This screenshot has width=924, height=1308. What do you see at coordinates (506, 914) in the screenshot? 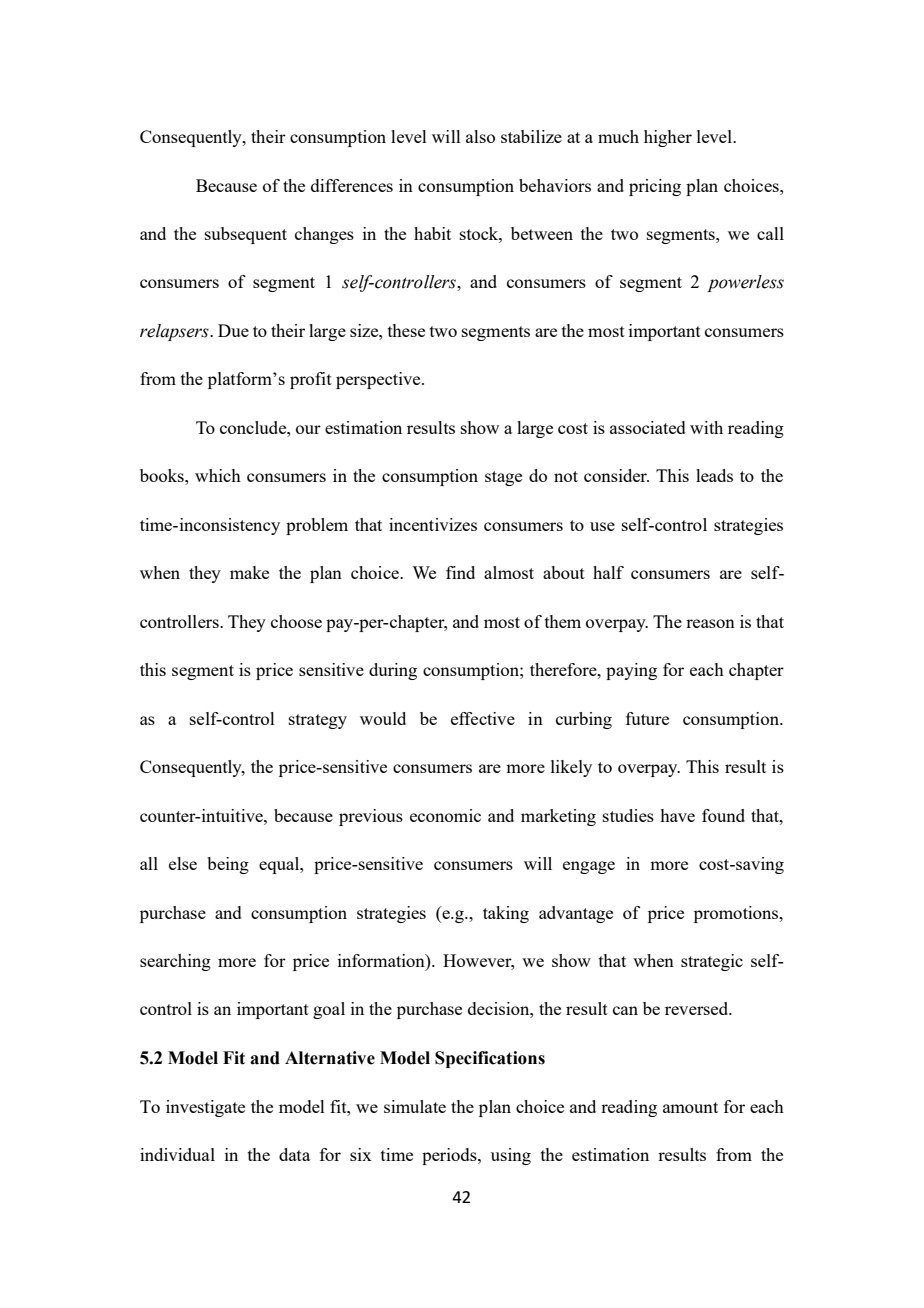
I see `taking` at bounding box center [506, 914].
